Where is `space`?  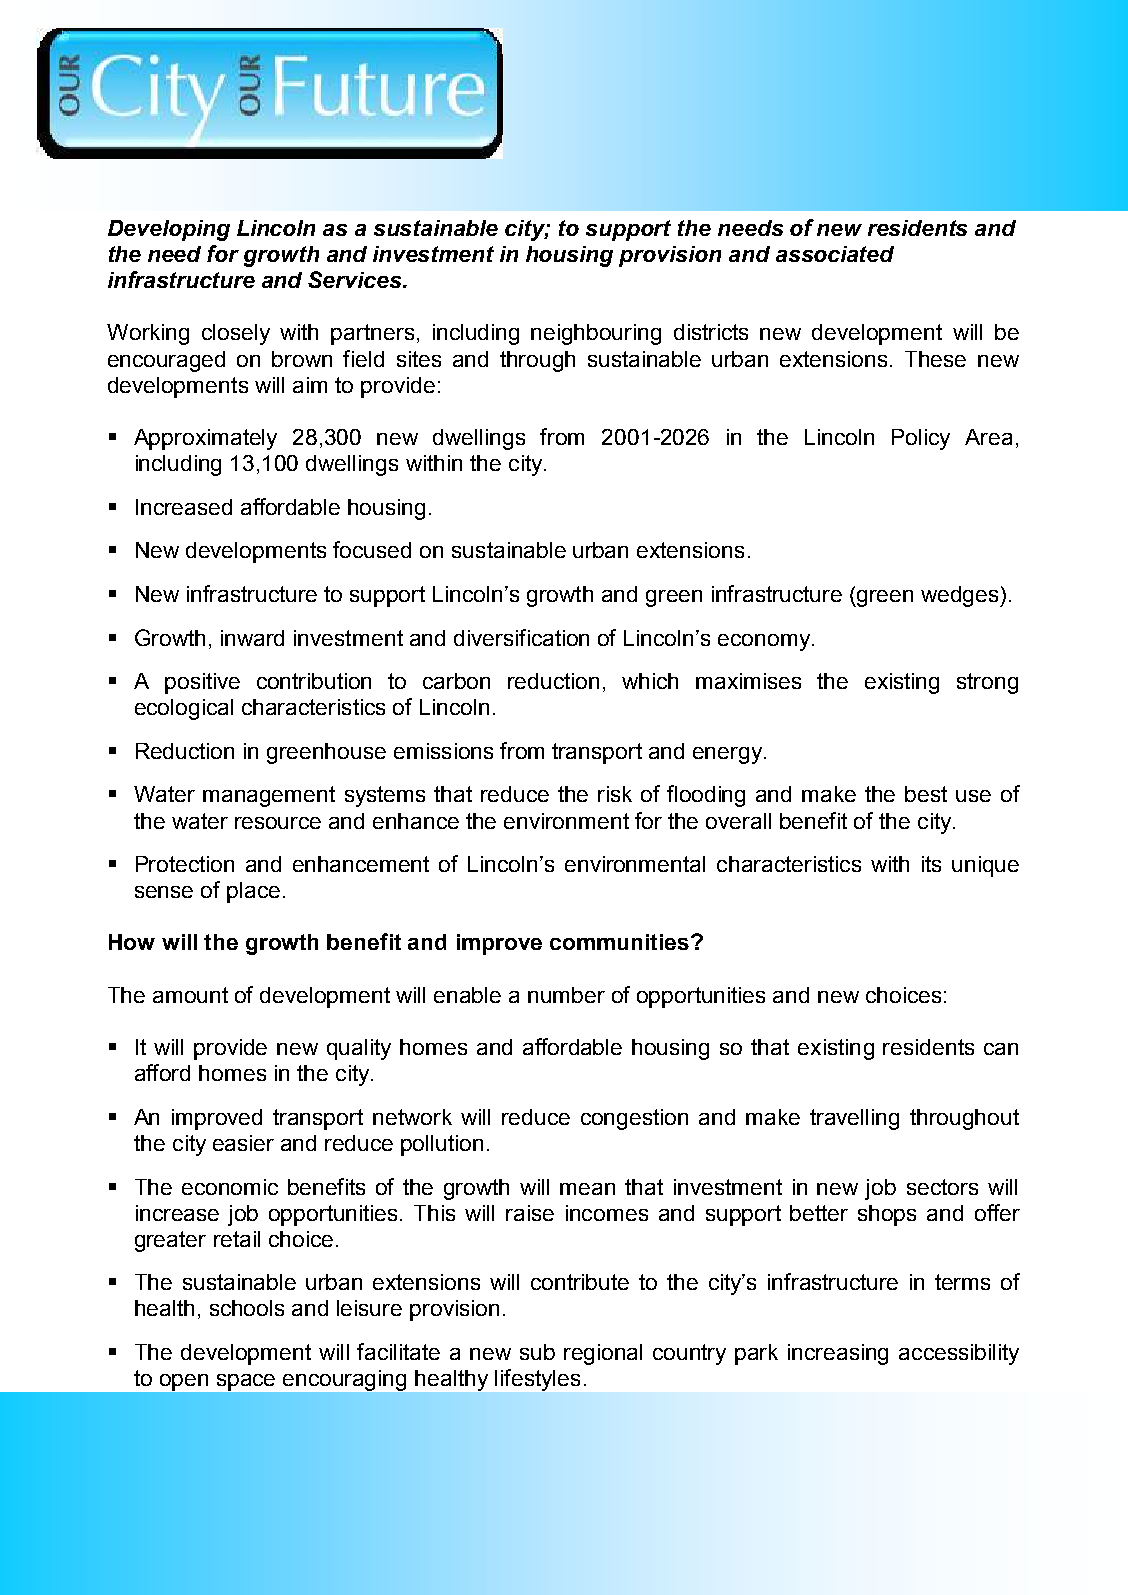
space is located at coordinates (246, 1382).
